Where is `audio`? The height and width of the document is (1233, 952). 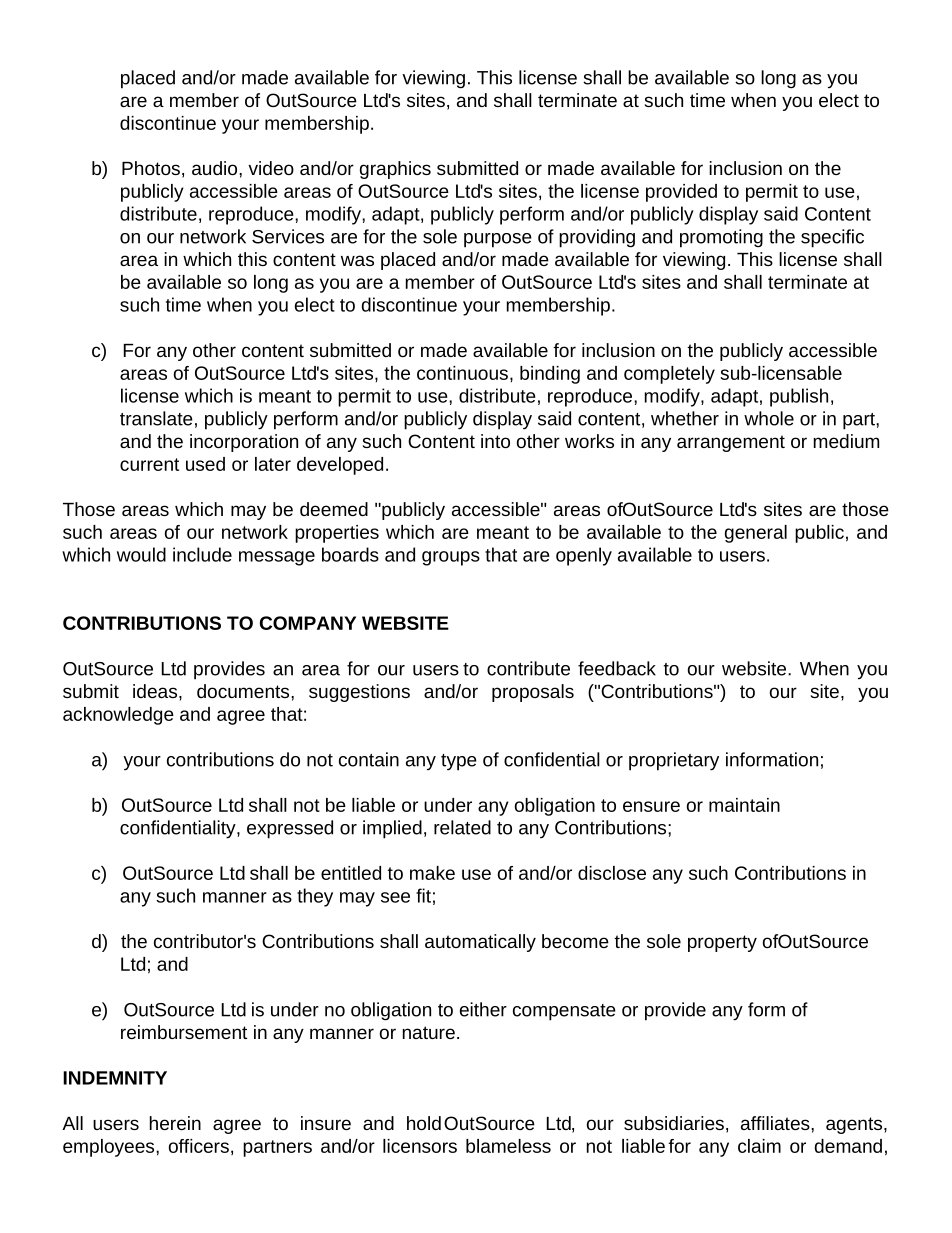
audio is located at coordinates (216, 168).
